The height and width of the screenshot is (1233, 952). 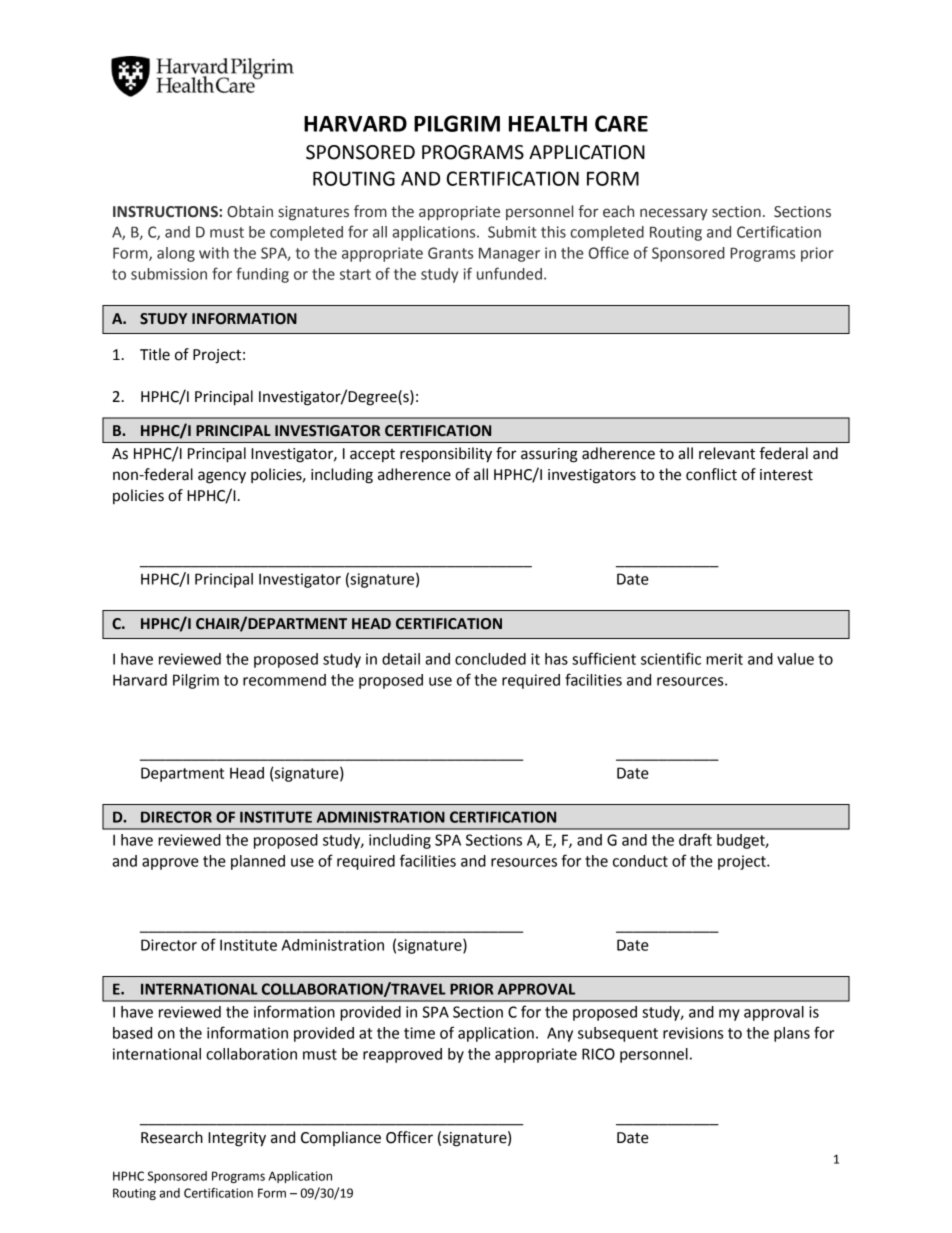 I want to click on time, so click(x=419, y=1033).
